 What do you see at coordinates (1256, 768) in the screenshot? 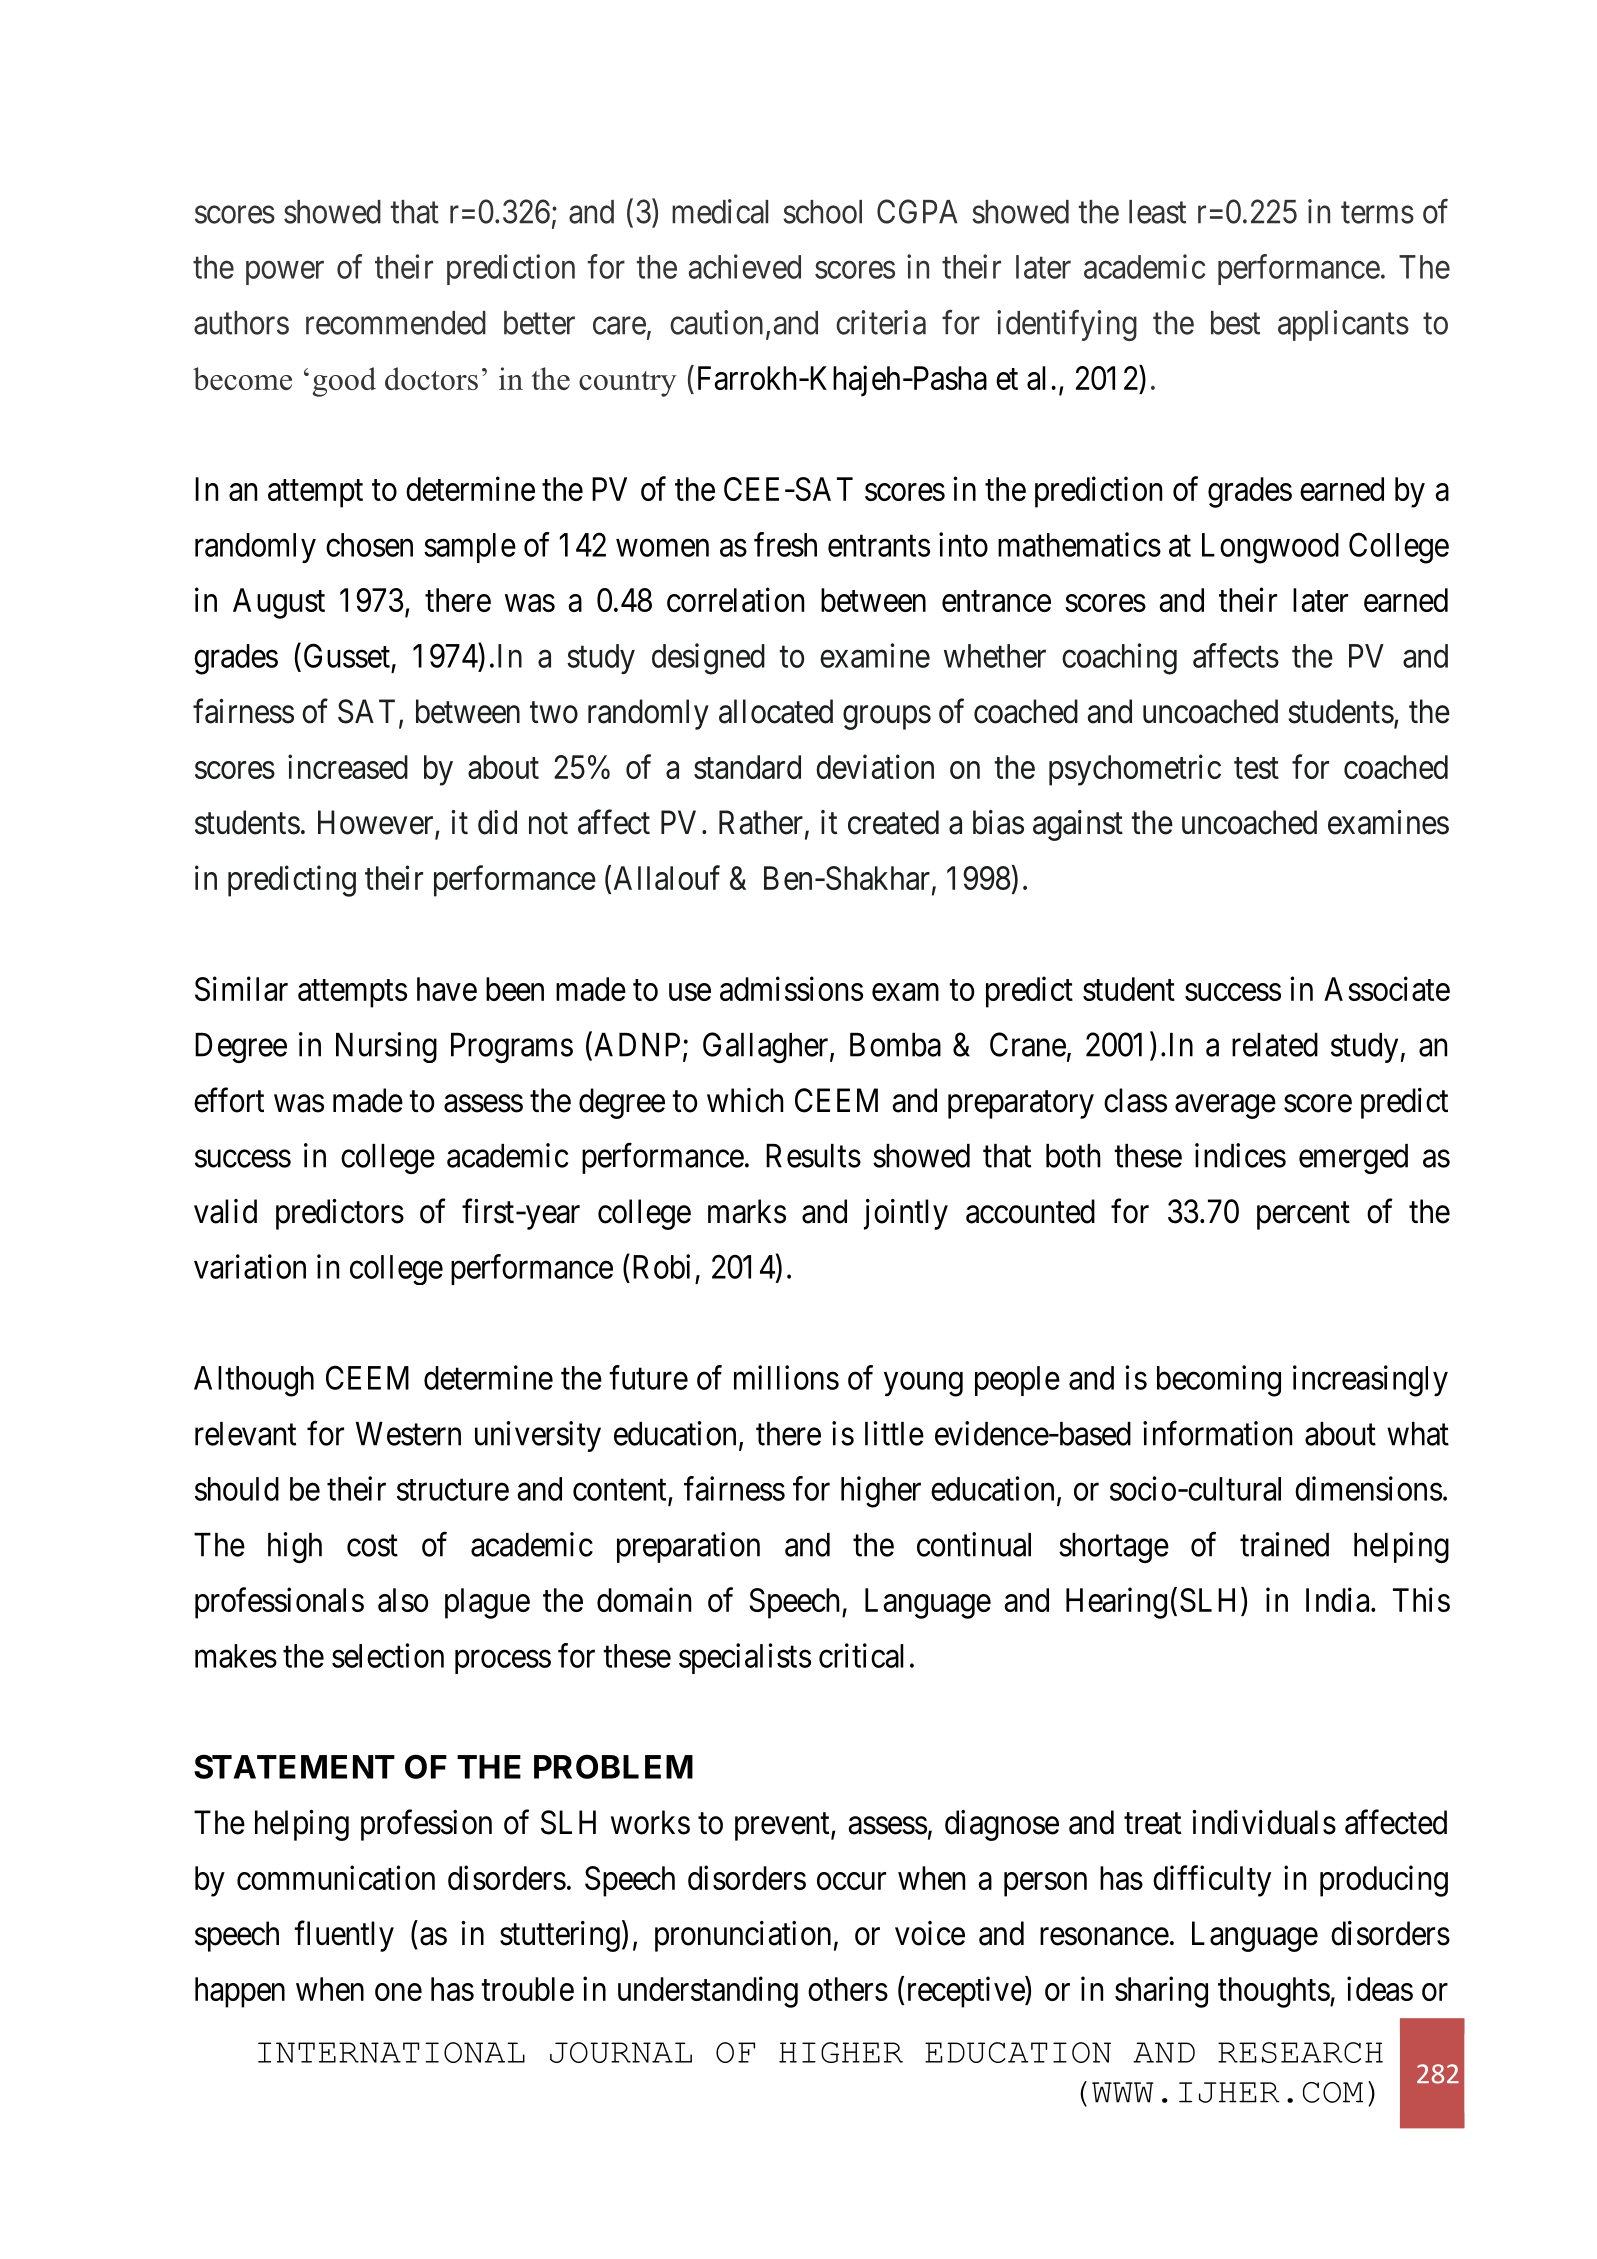
I see `test` at bounding box center [1256, 768].
